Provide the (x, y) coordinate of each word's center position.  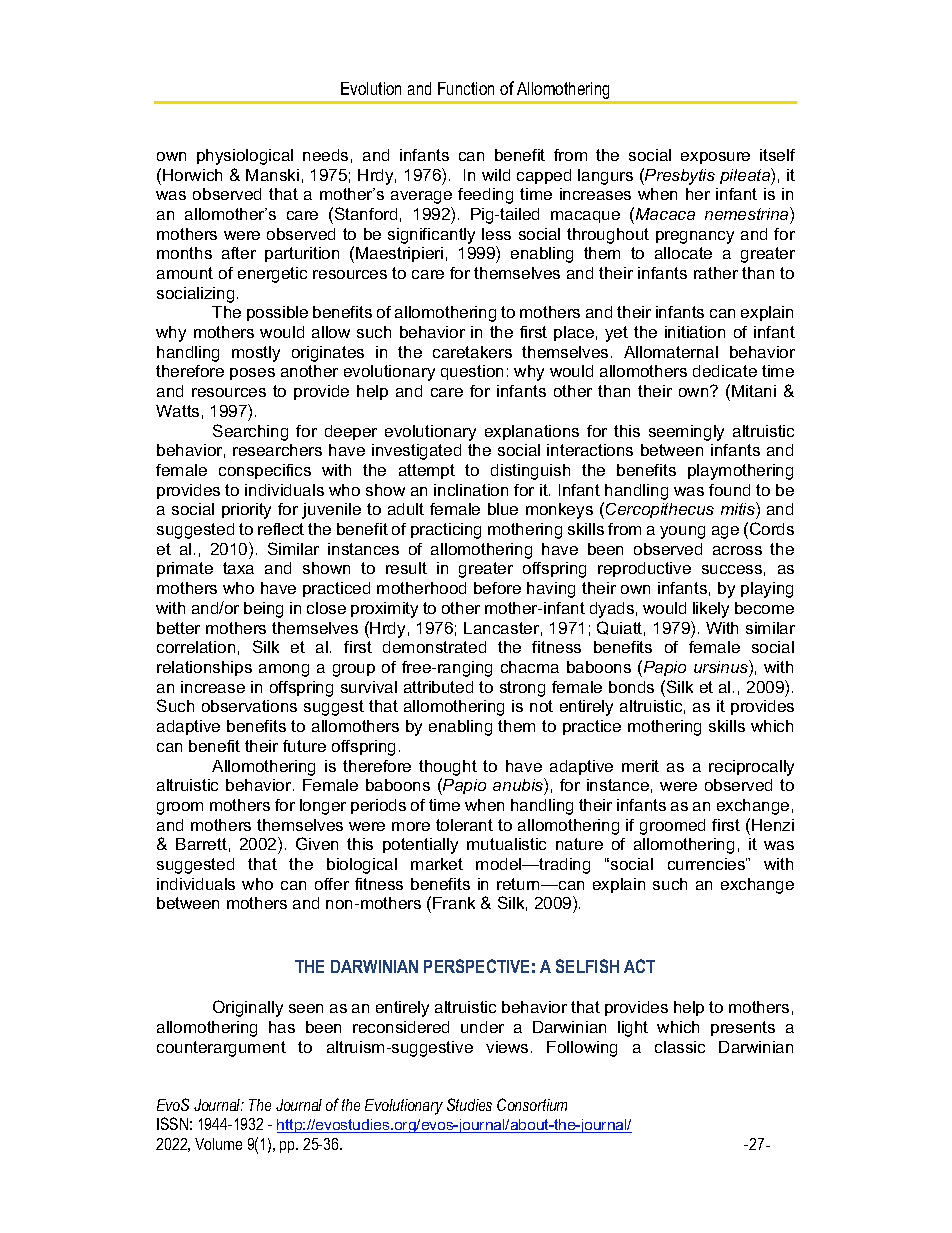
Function (466, 88)
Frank (454, 903)
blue (503, 509)
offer (332, 884)
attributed (438, 687)
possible (277, 313)
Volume (218, 1144)
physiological (245, 157)
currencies (707, 864)
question (472, 372)
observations (249, 706)
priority (246, 511)
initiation (695, 332)
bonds (631, 687)
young (682, 532)
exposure (715, 158)
